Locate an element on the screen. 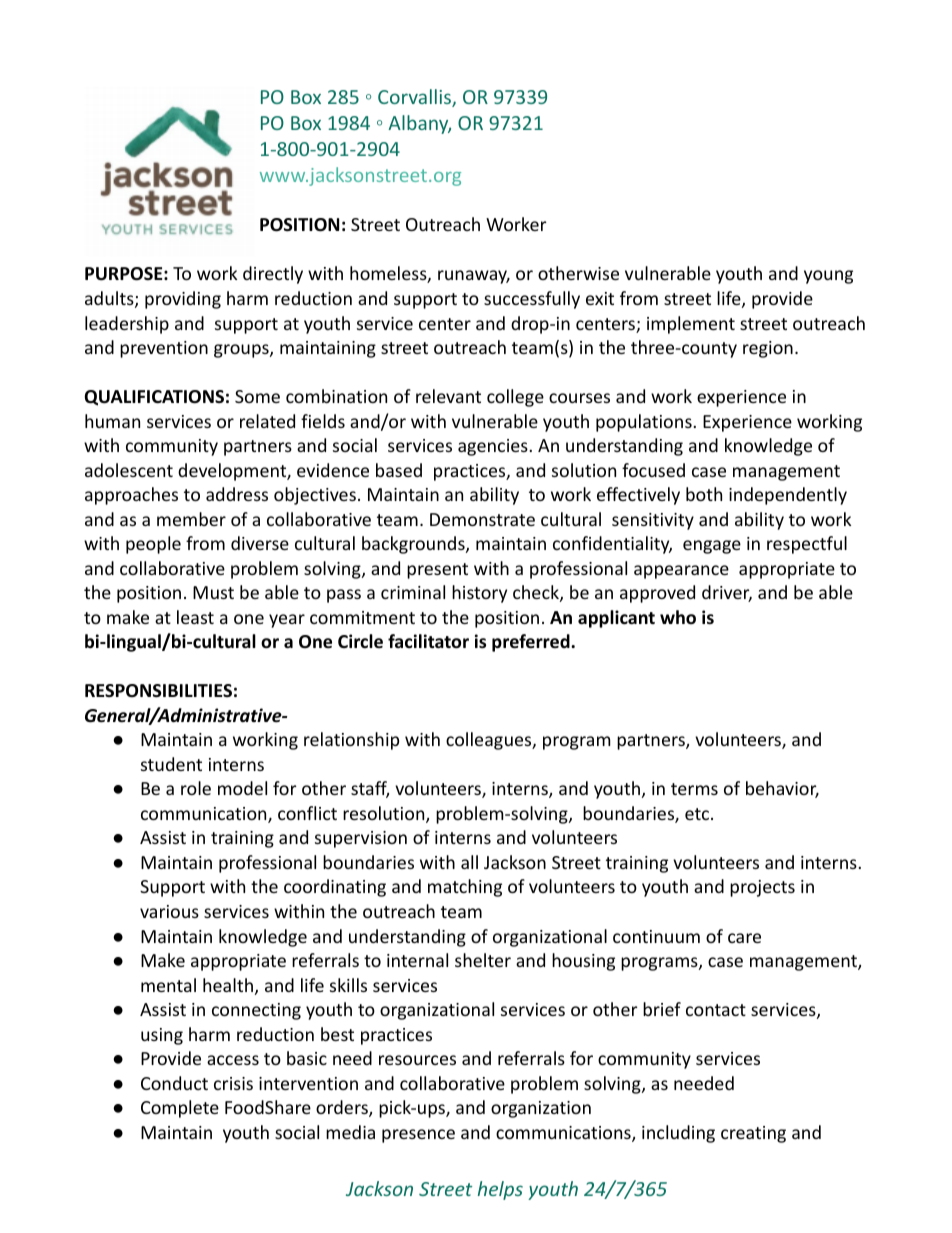  etc is located at coordinates (697, 814).
